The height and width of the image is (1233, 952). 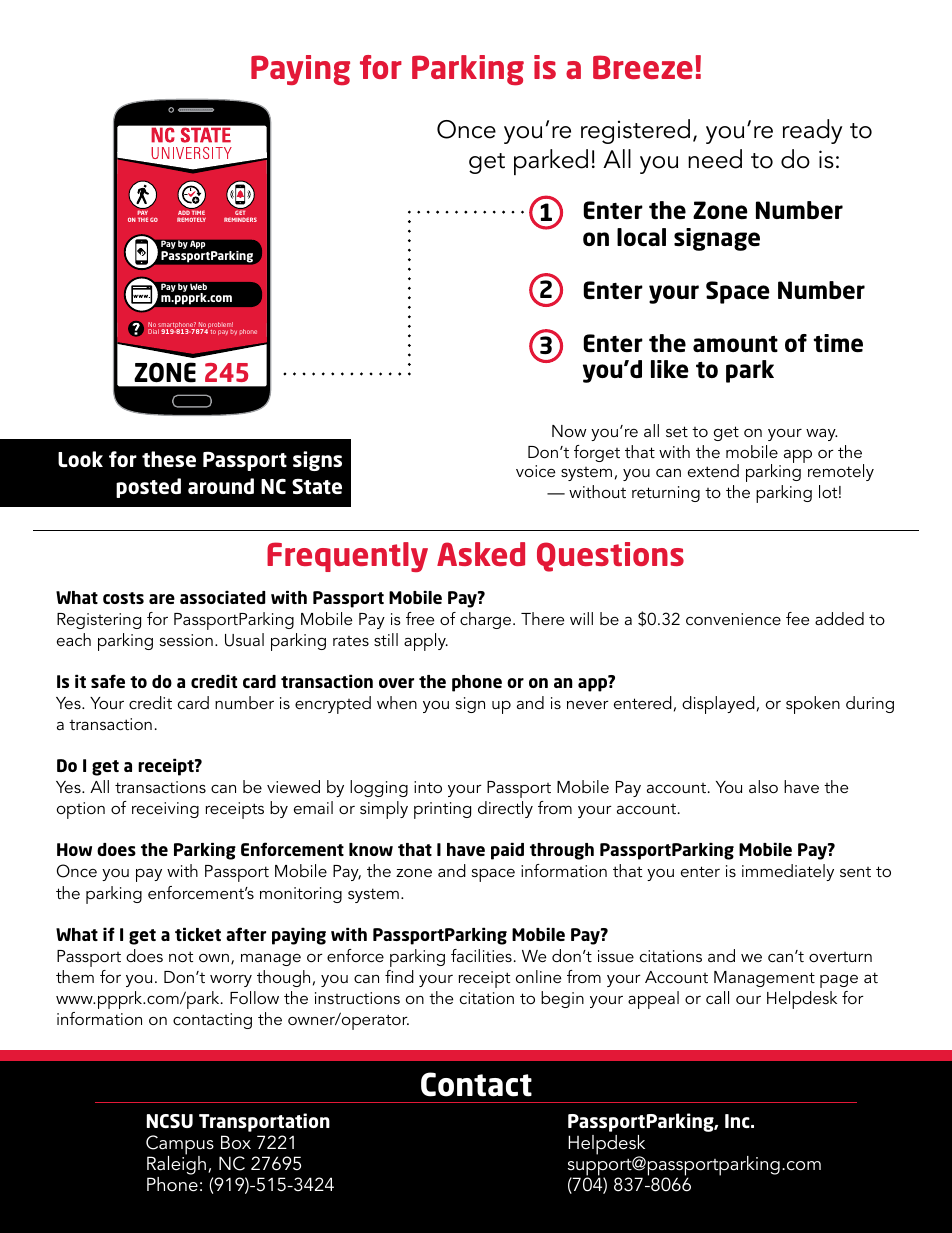 I want to click on REMINDERS, so click(x=240, y=219).
